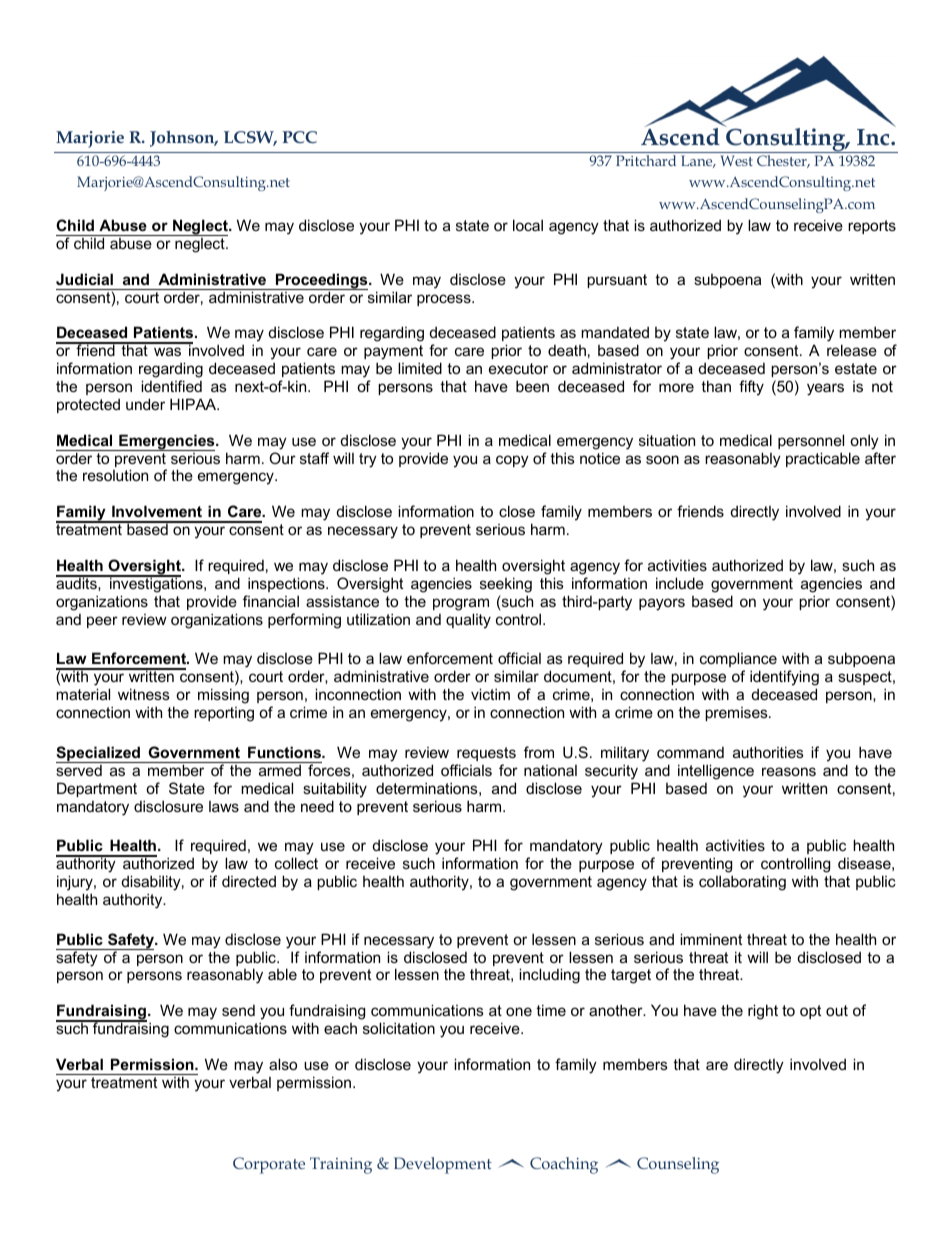  What do you see at coordinates (443, 1165) in the document?
I see `Development` at bounding box center [443, 1165].
